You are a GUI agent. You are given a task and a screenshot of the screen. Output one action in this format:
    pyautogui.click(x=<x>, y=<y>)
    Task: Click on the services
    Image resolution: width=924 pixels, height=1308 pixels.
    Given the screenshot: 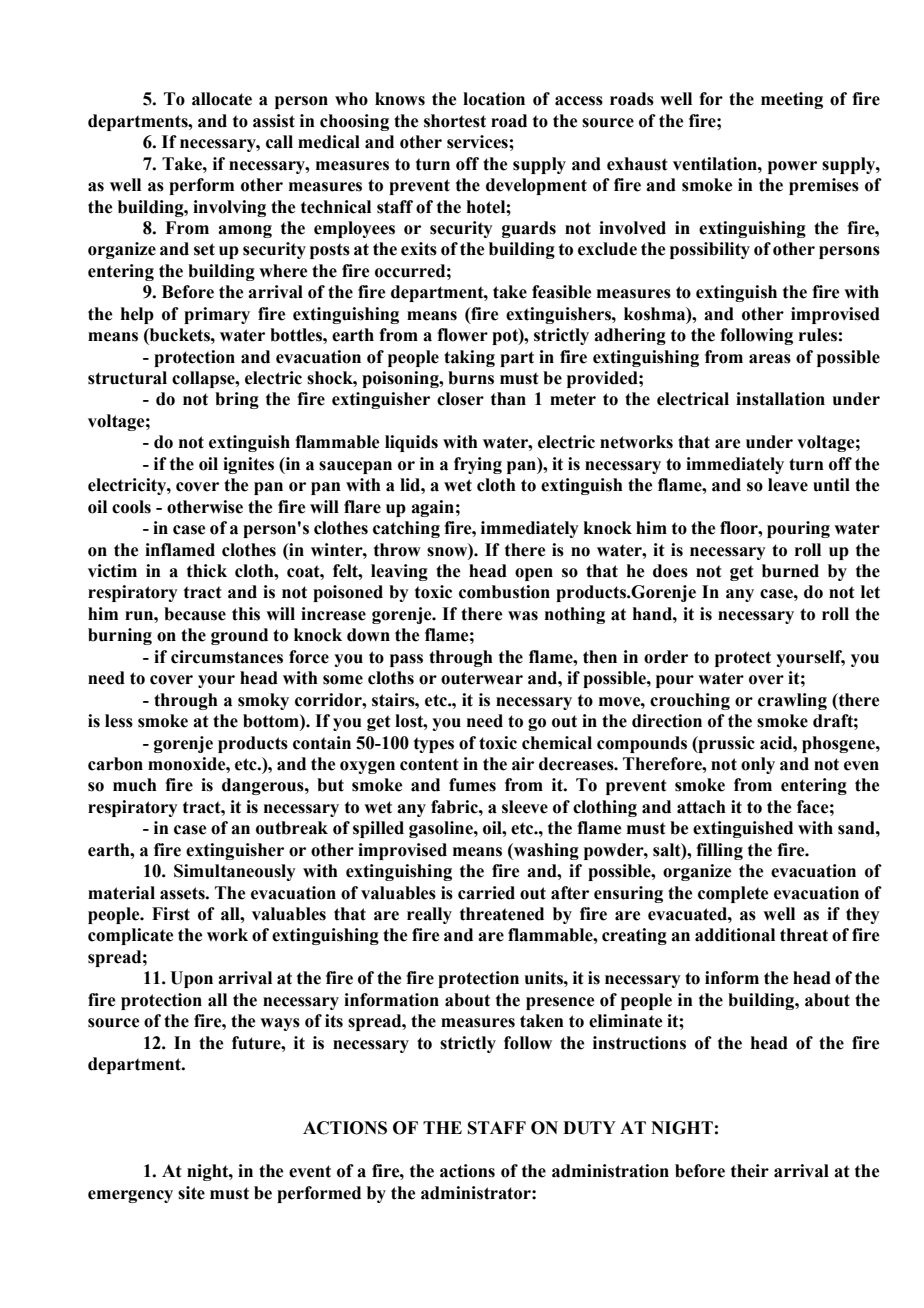 What is the action you would take?
    pyautogui.click(x=478, y=142)
